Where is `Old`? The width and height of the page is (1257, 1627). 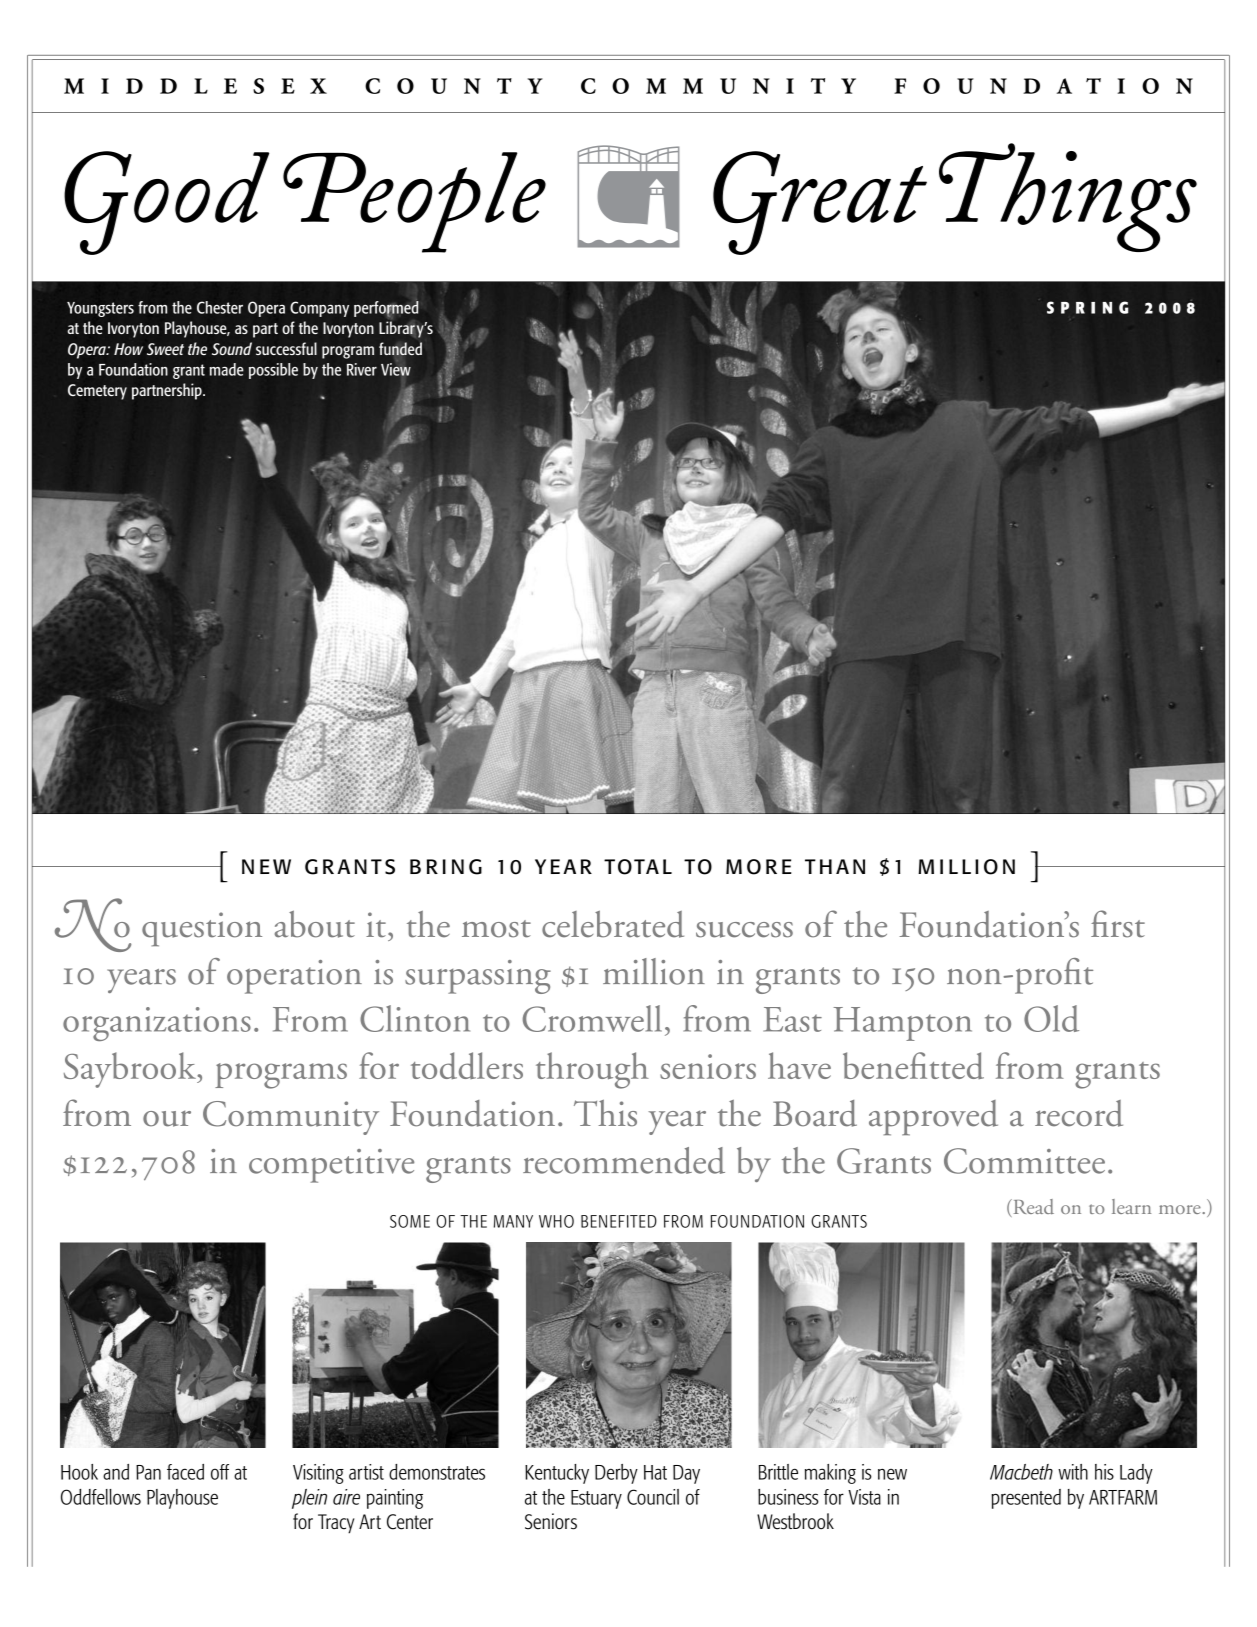 Old is located at coordinates (1051, 1018).
